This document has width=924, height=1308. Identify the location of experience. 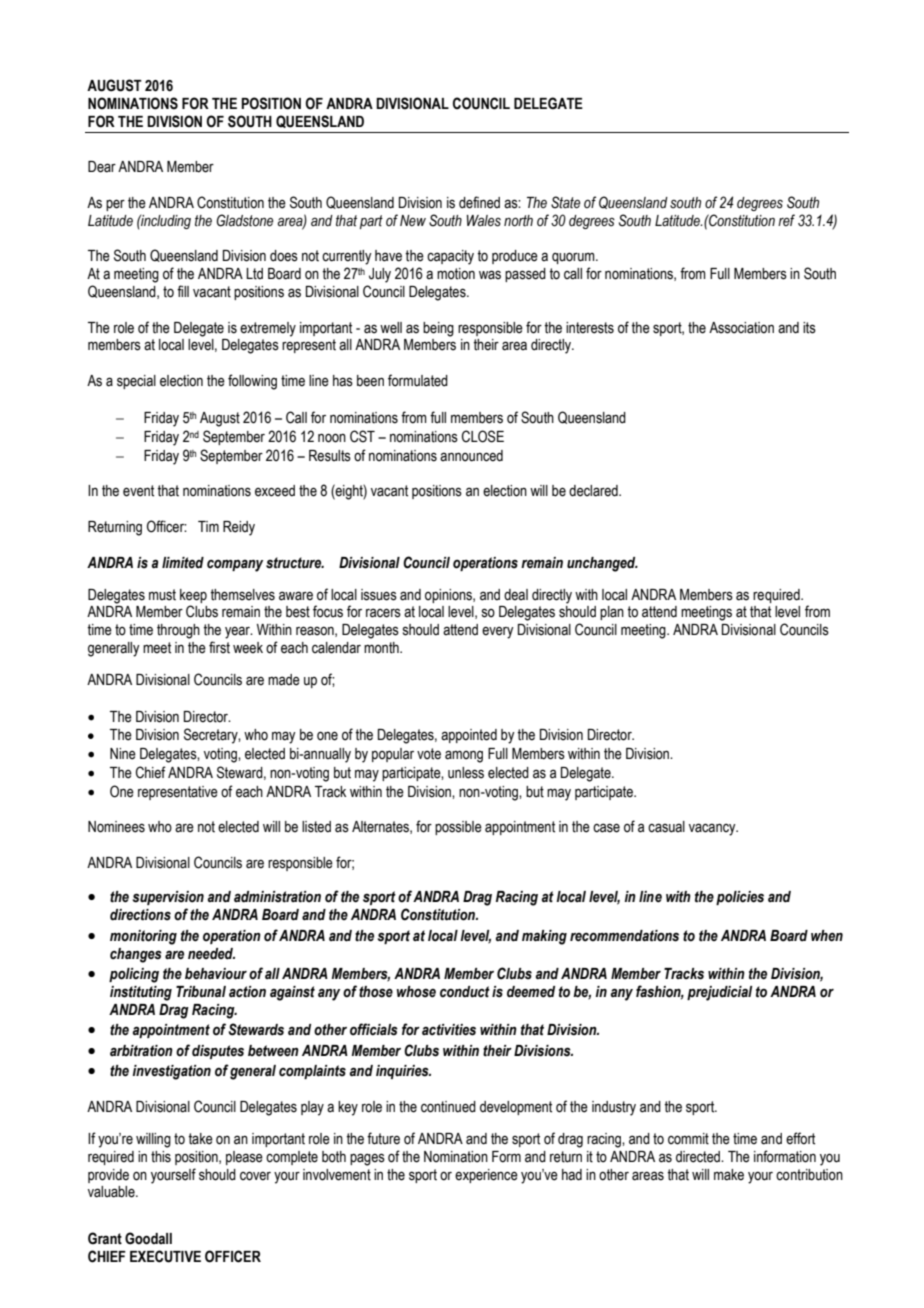
(486, 1176).
